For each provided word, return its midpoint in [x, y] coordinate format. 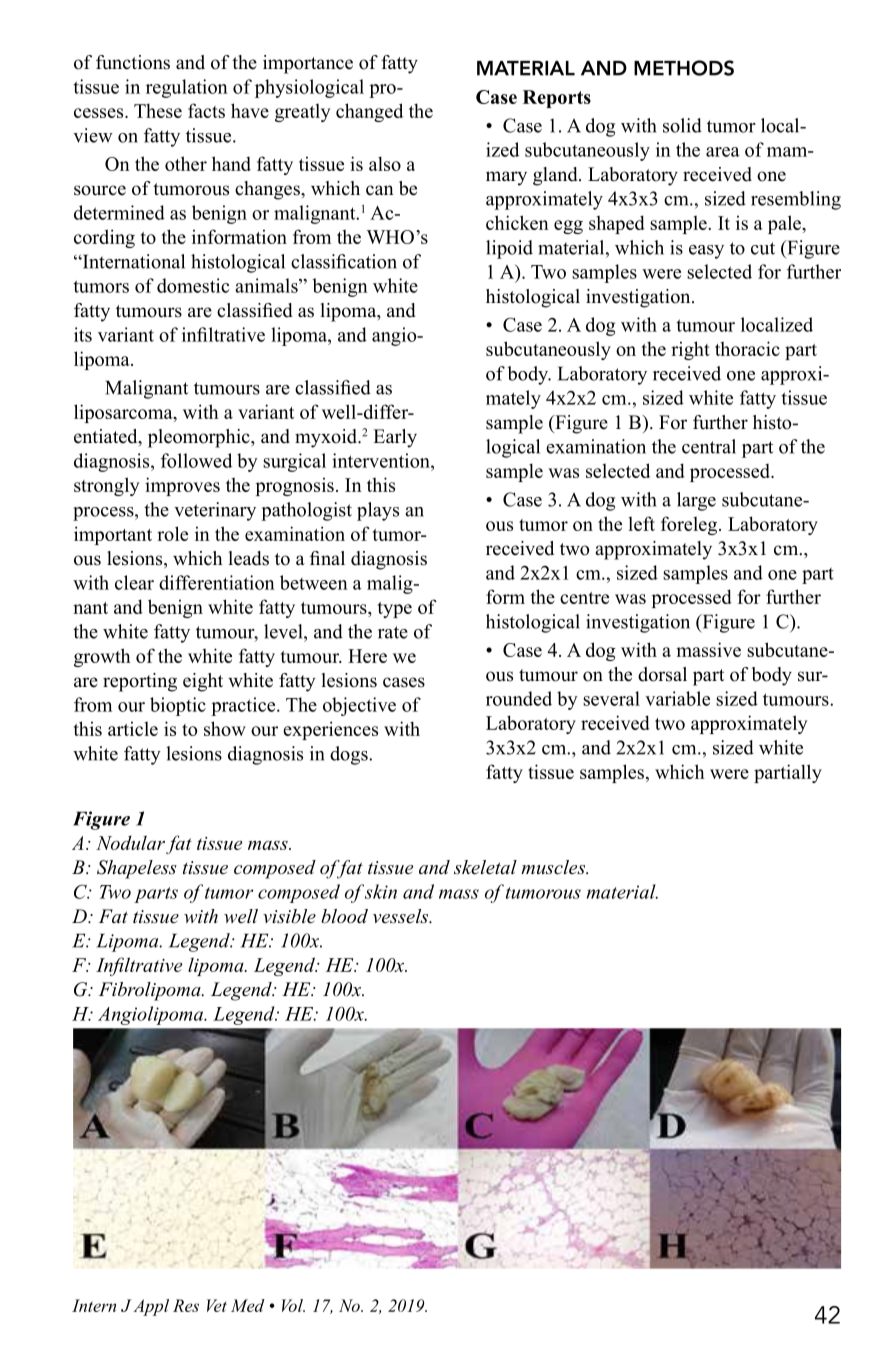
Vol [293, 1305]
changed [369, 112]
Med [248, 1305]
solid [682, 125]
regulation [187, 88]
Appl [151, 1307]
